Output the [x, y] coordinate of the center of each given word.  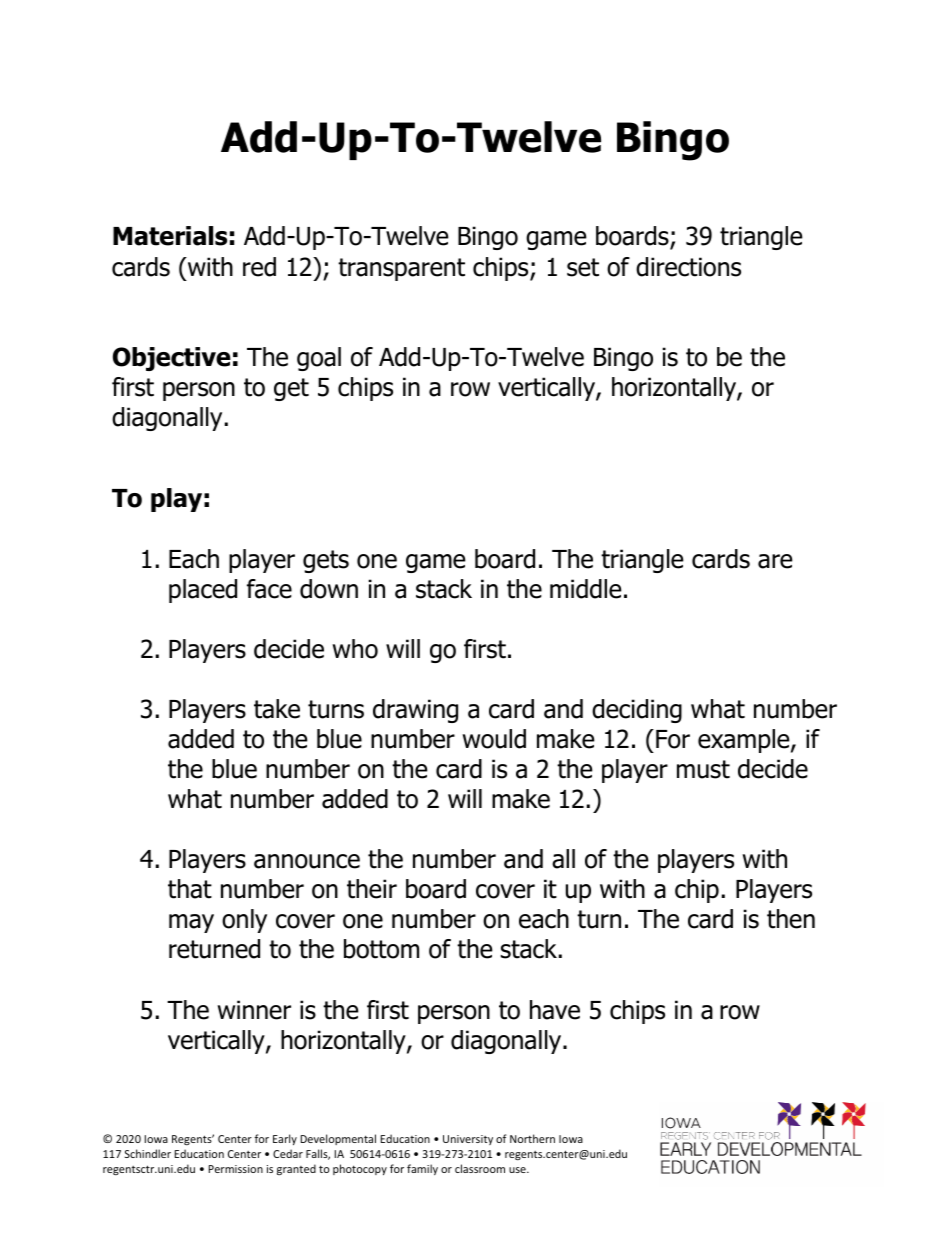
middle [586, 589]
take [277, 709]
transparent [401, 269]
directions [688, 267]
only [244, 921]
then [791, 919]
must [703, 769]
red [259, 267]
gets [326, 561]
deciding [637, 711]
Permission [235, 1169]
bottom [381, 949]
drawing [415, 711]
